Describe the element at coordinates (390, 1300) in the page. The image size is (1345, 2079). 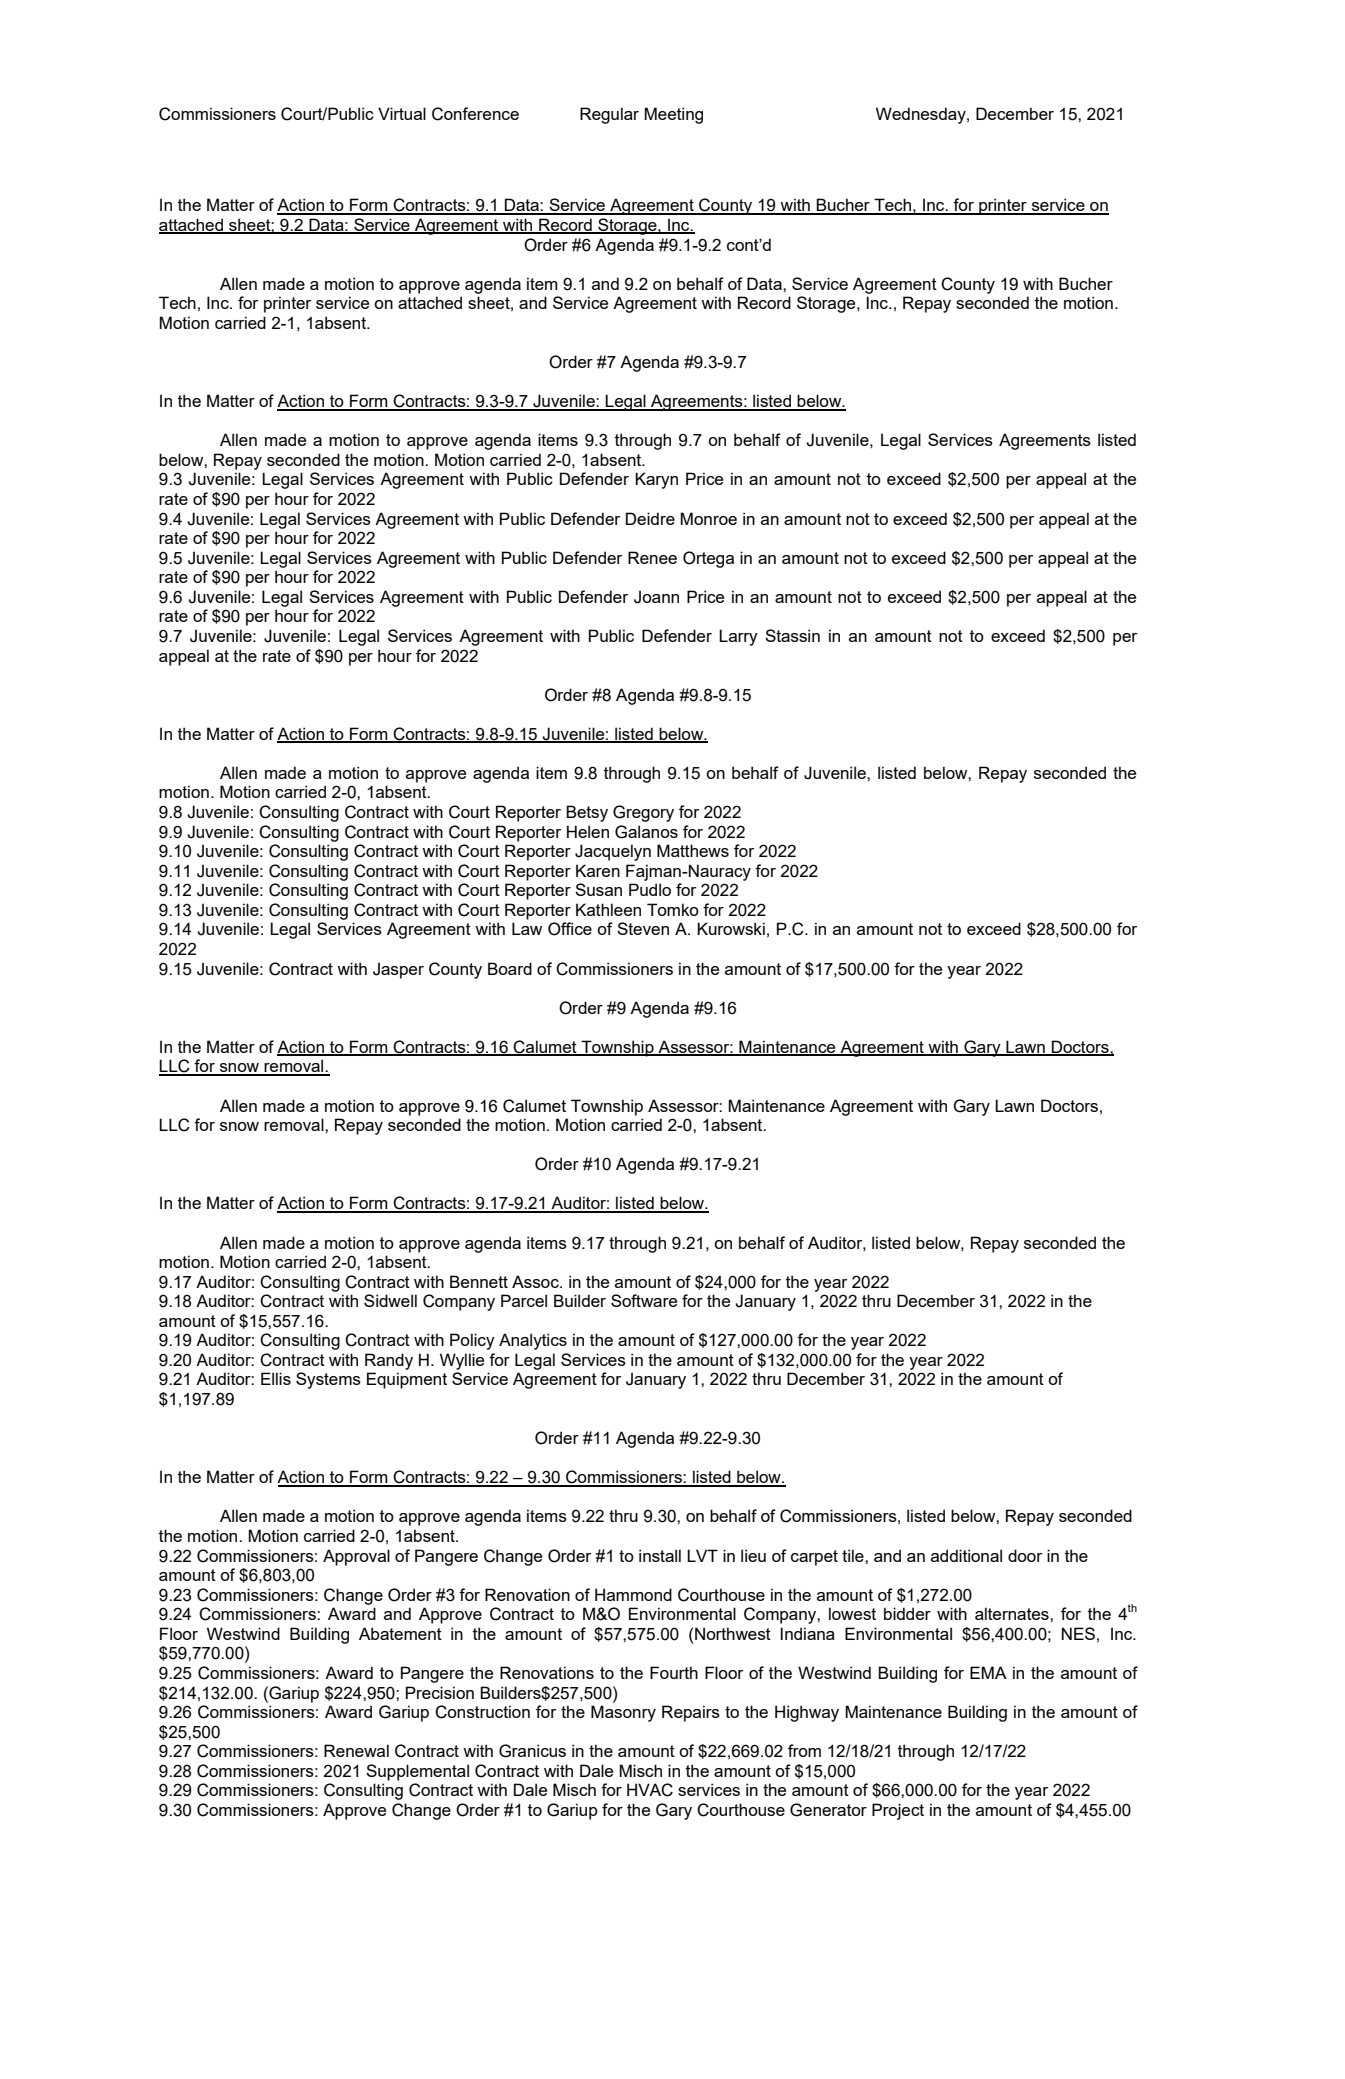
I see `Sidwell` at that location.
